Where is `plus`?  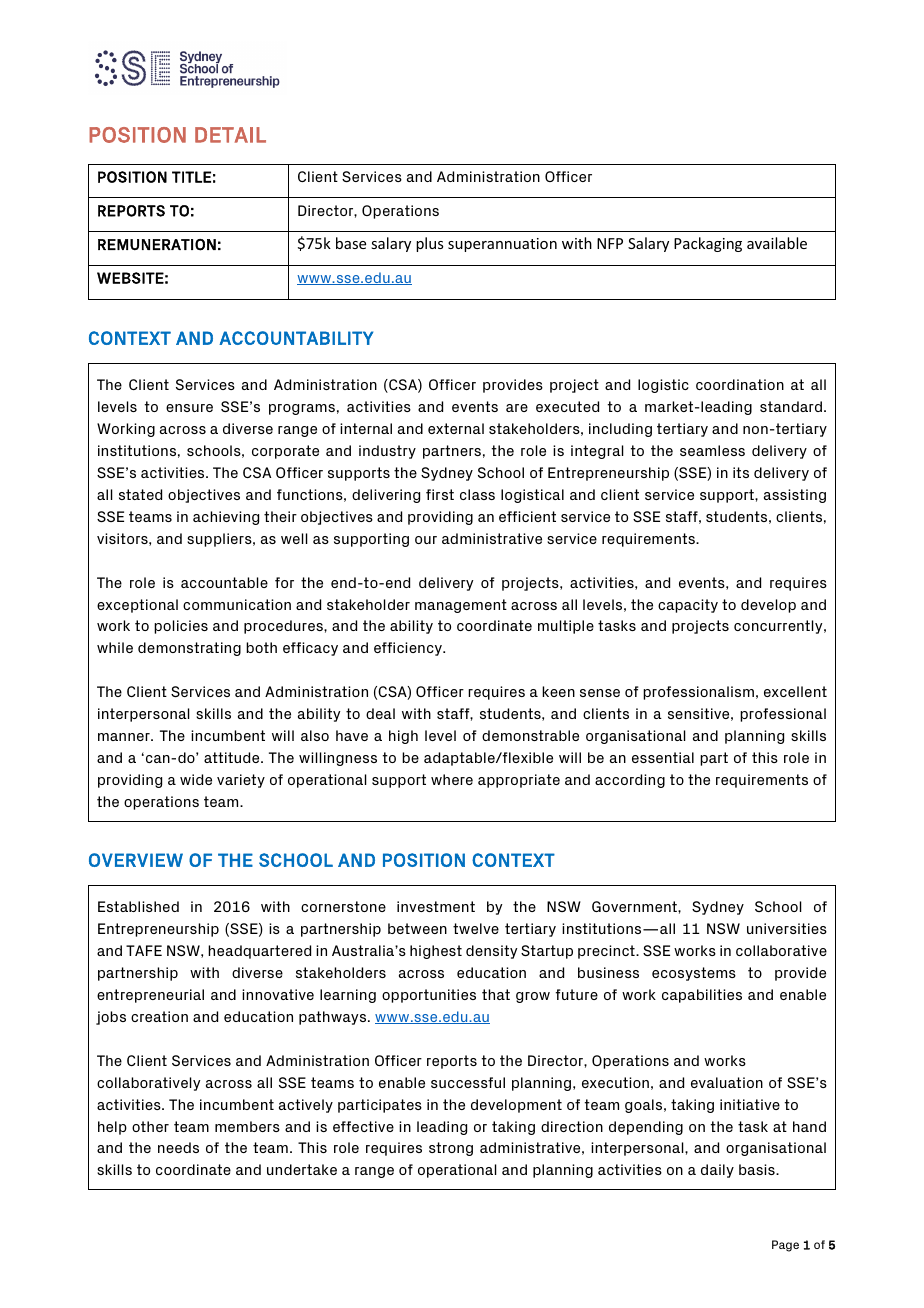
plus is located at coordinates (429, 244).
